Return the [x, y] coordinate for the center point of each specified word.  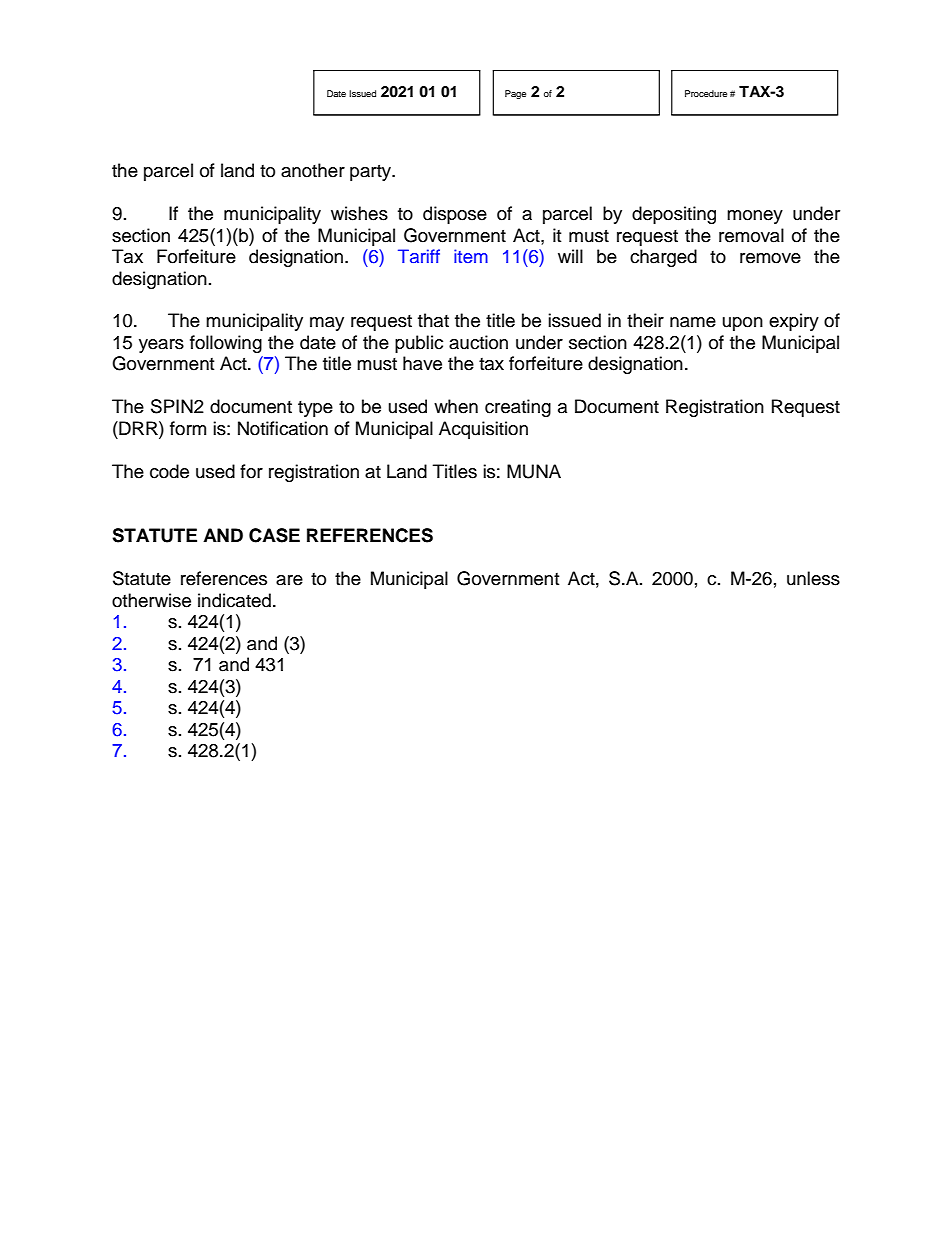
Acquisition [483, 430]
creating [518, 408]
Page [515, 94]
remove [770, 258]
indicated [234, 600]
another [313, 170]
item [471, 256]
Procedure [706, 93]
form [188, 428]
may [327, 324]
